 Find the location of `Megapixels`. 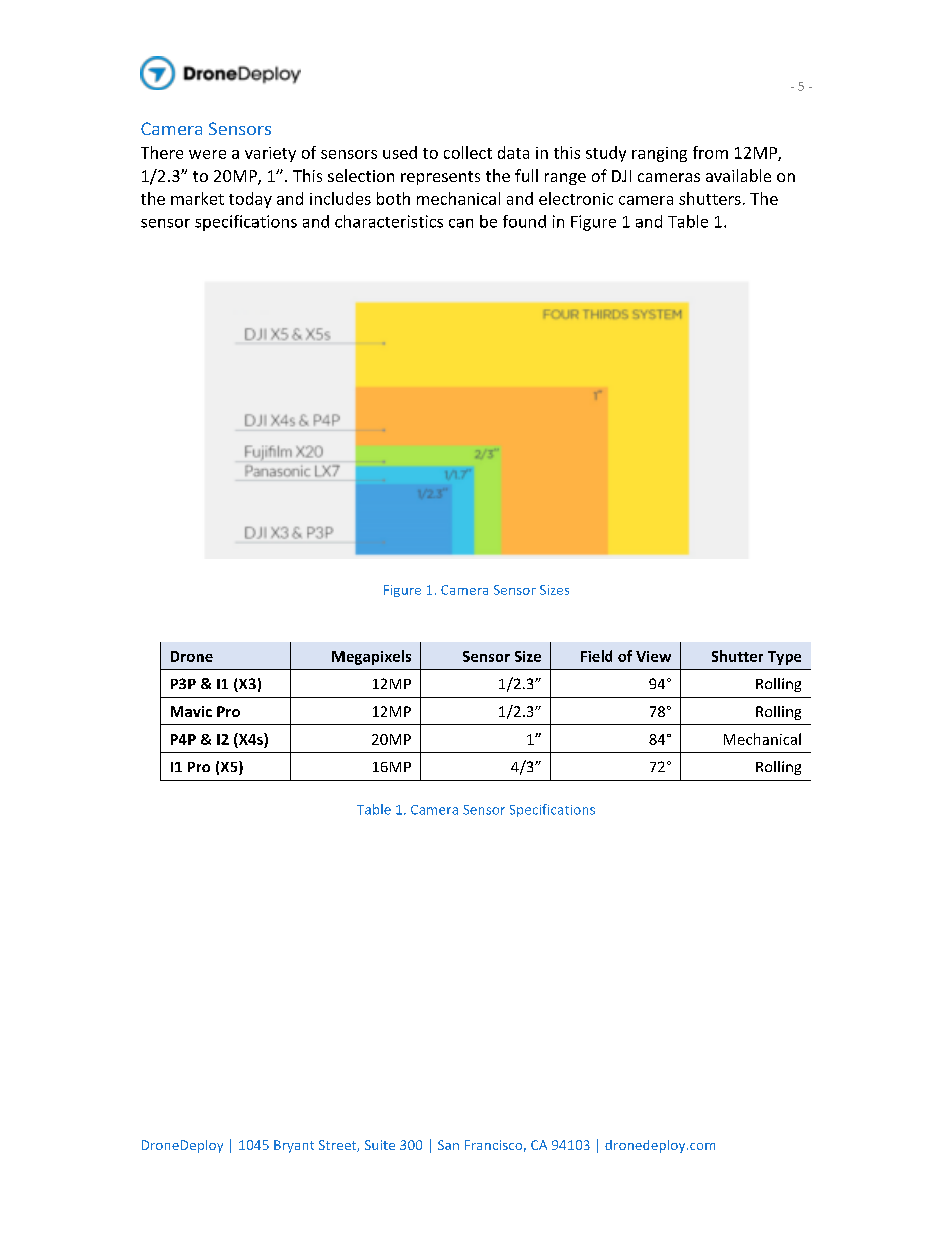

Megapixels is located at coordinates (371, 657).
